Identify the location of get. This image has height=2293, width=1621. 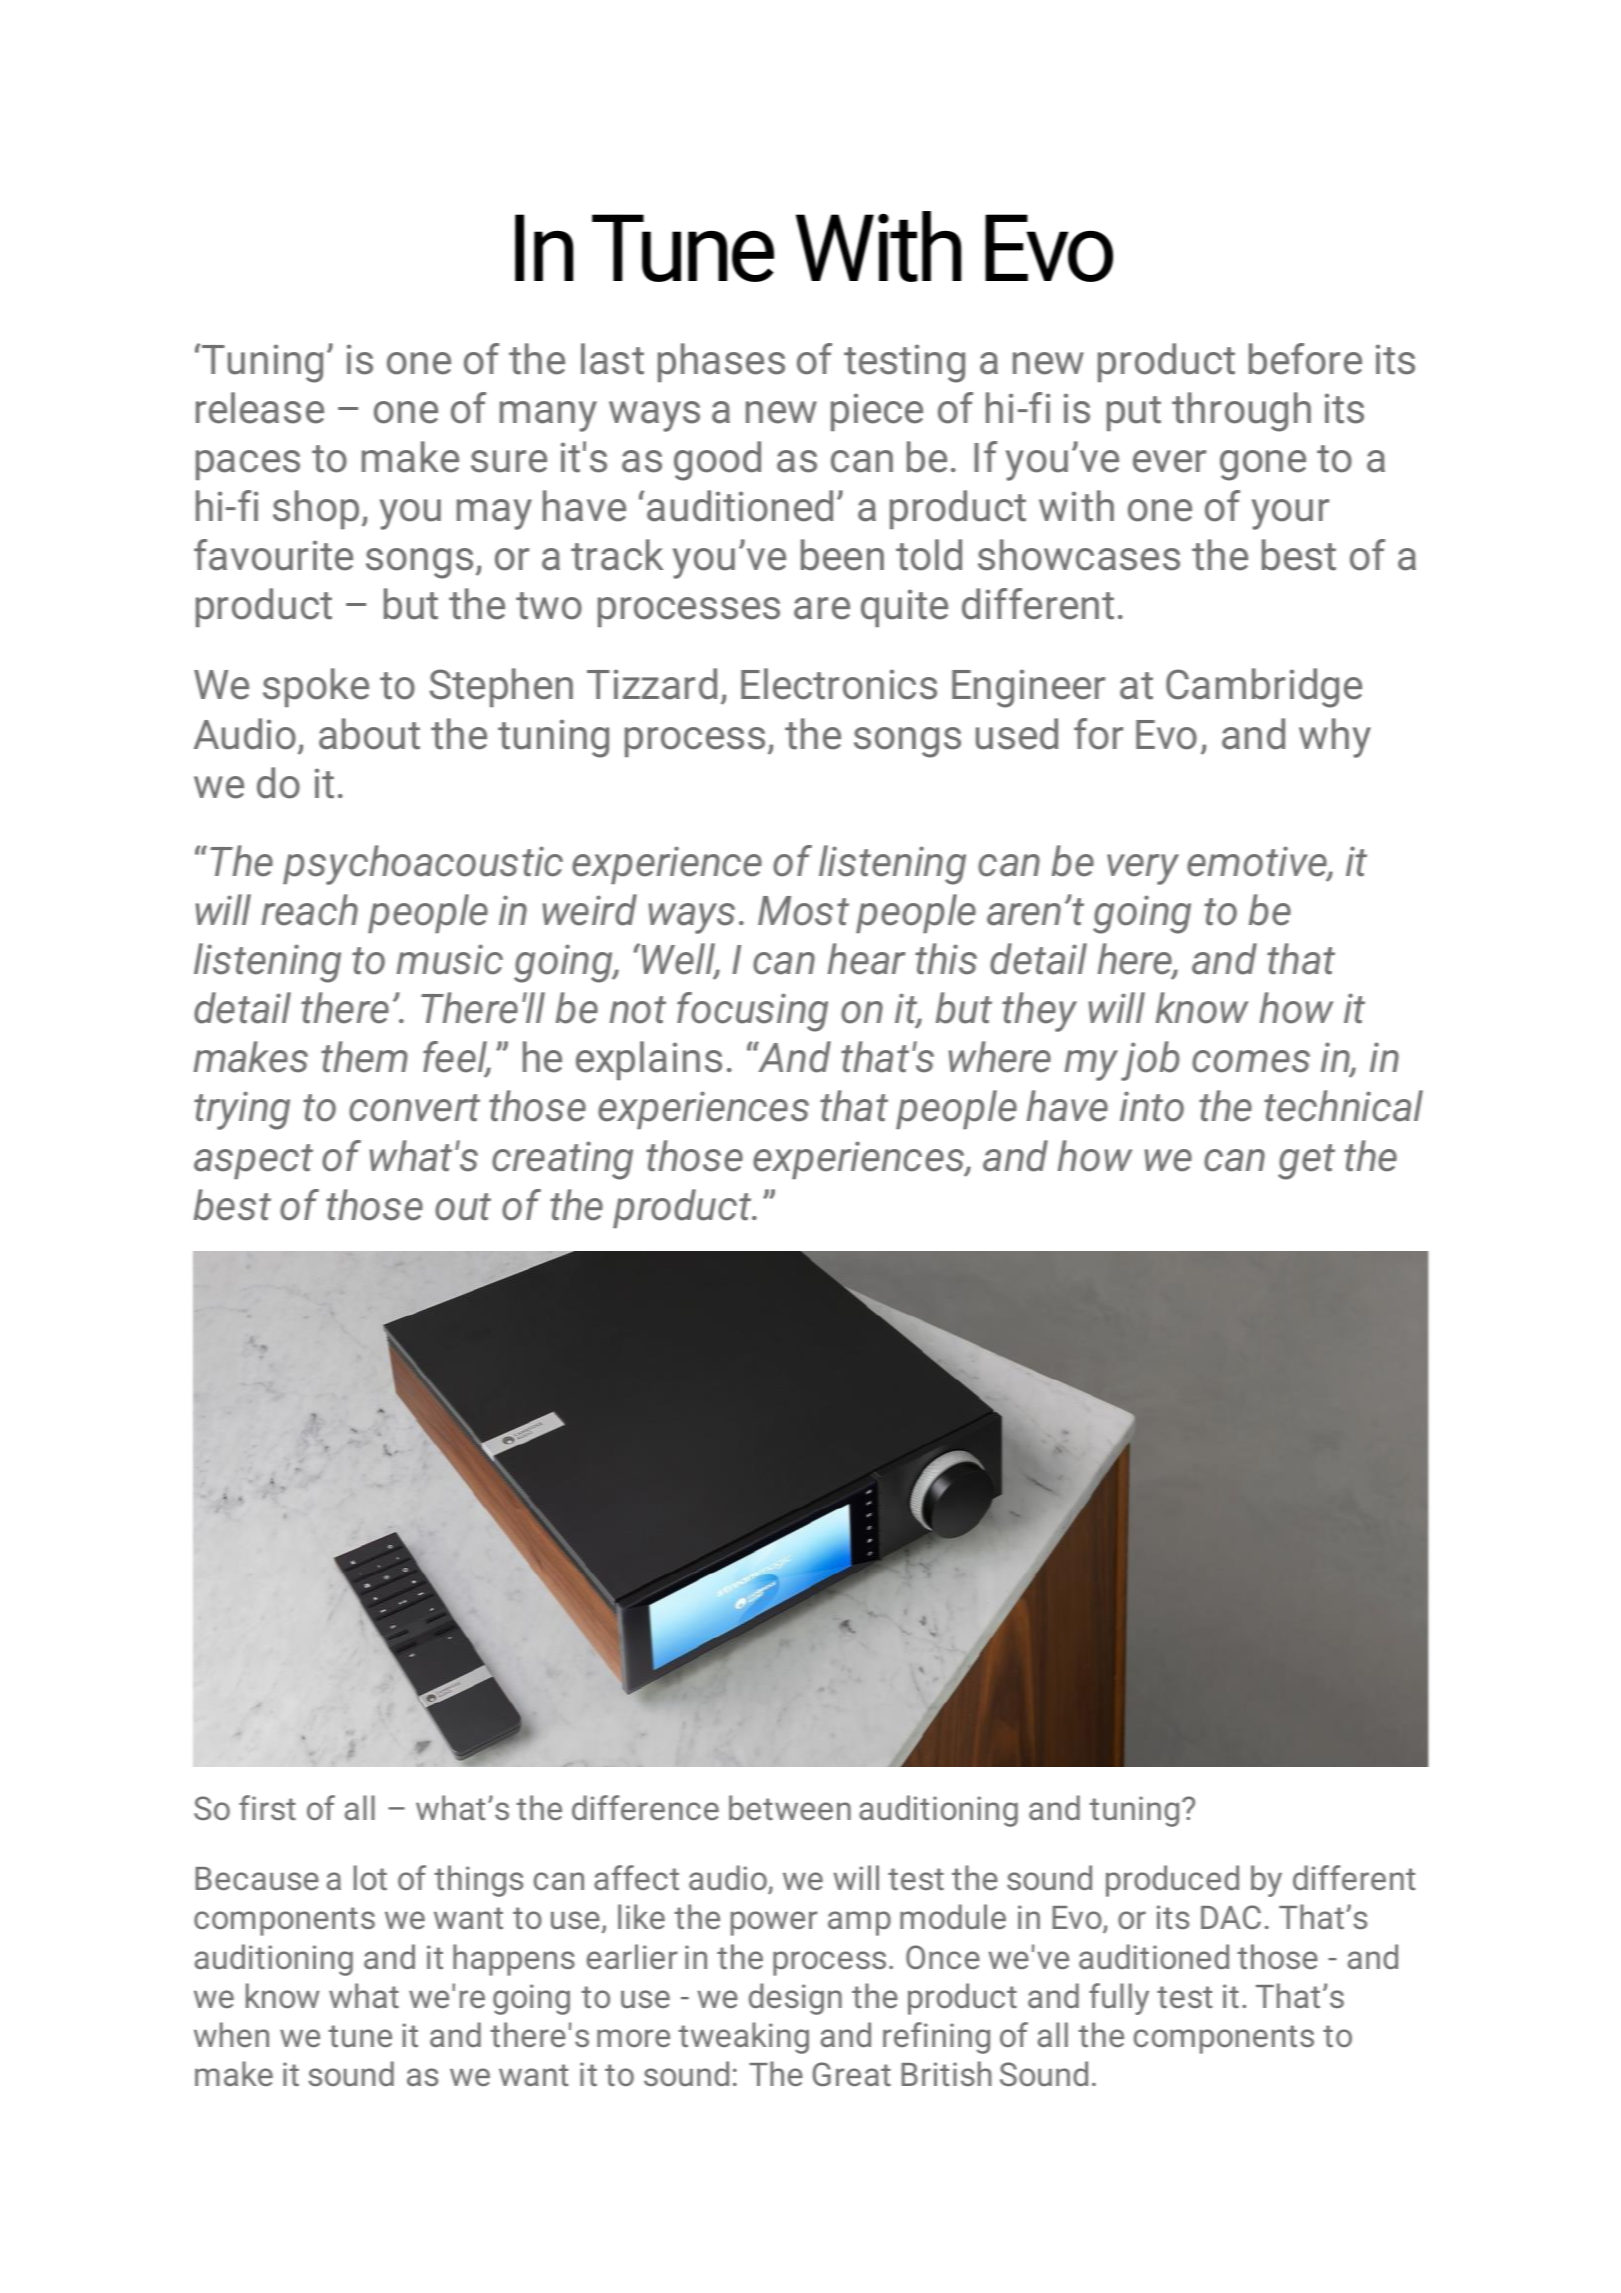
(1306, 1162).
